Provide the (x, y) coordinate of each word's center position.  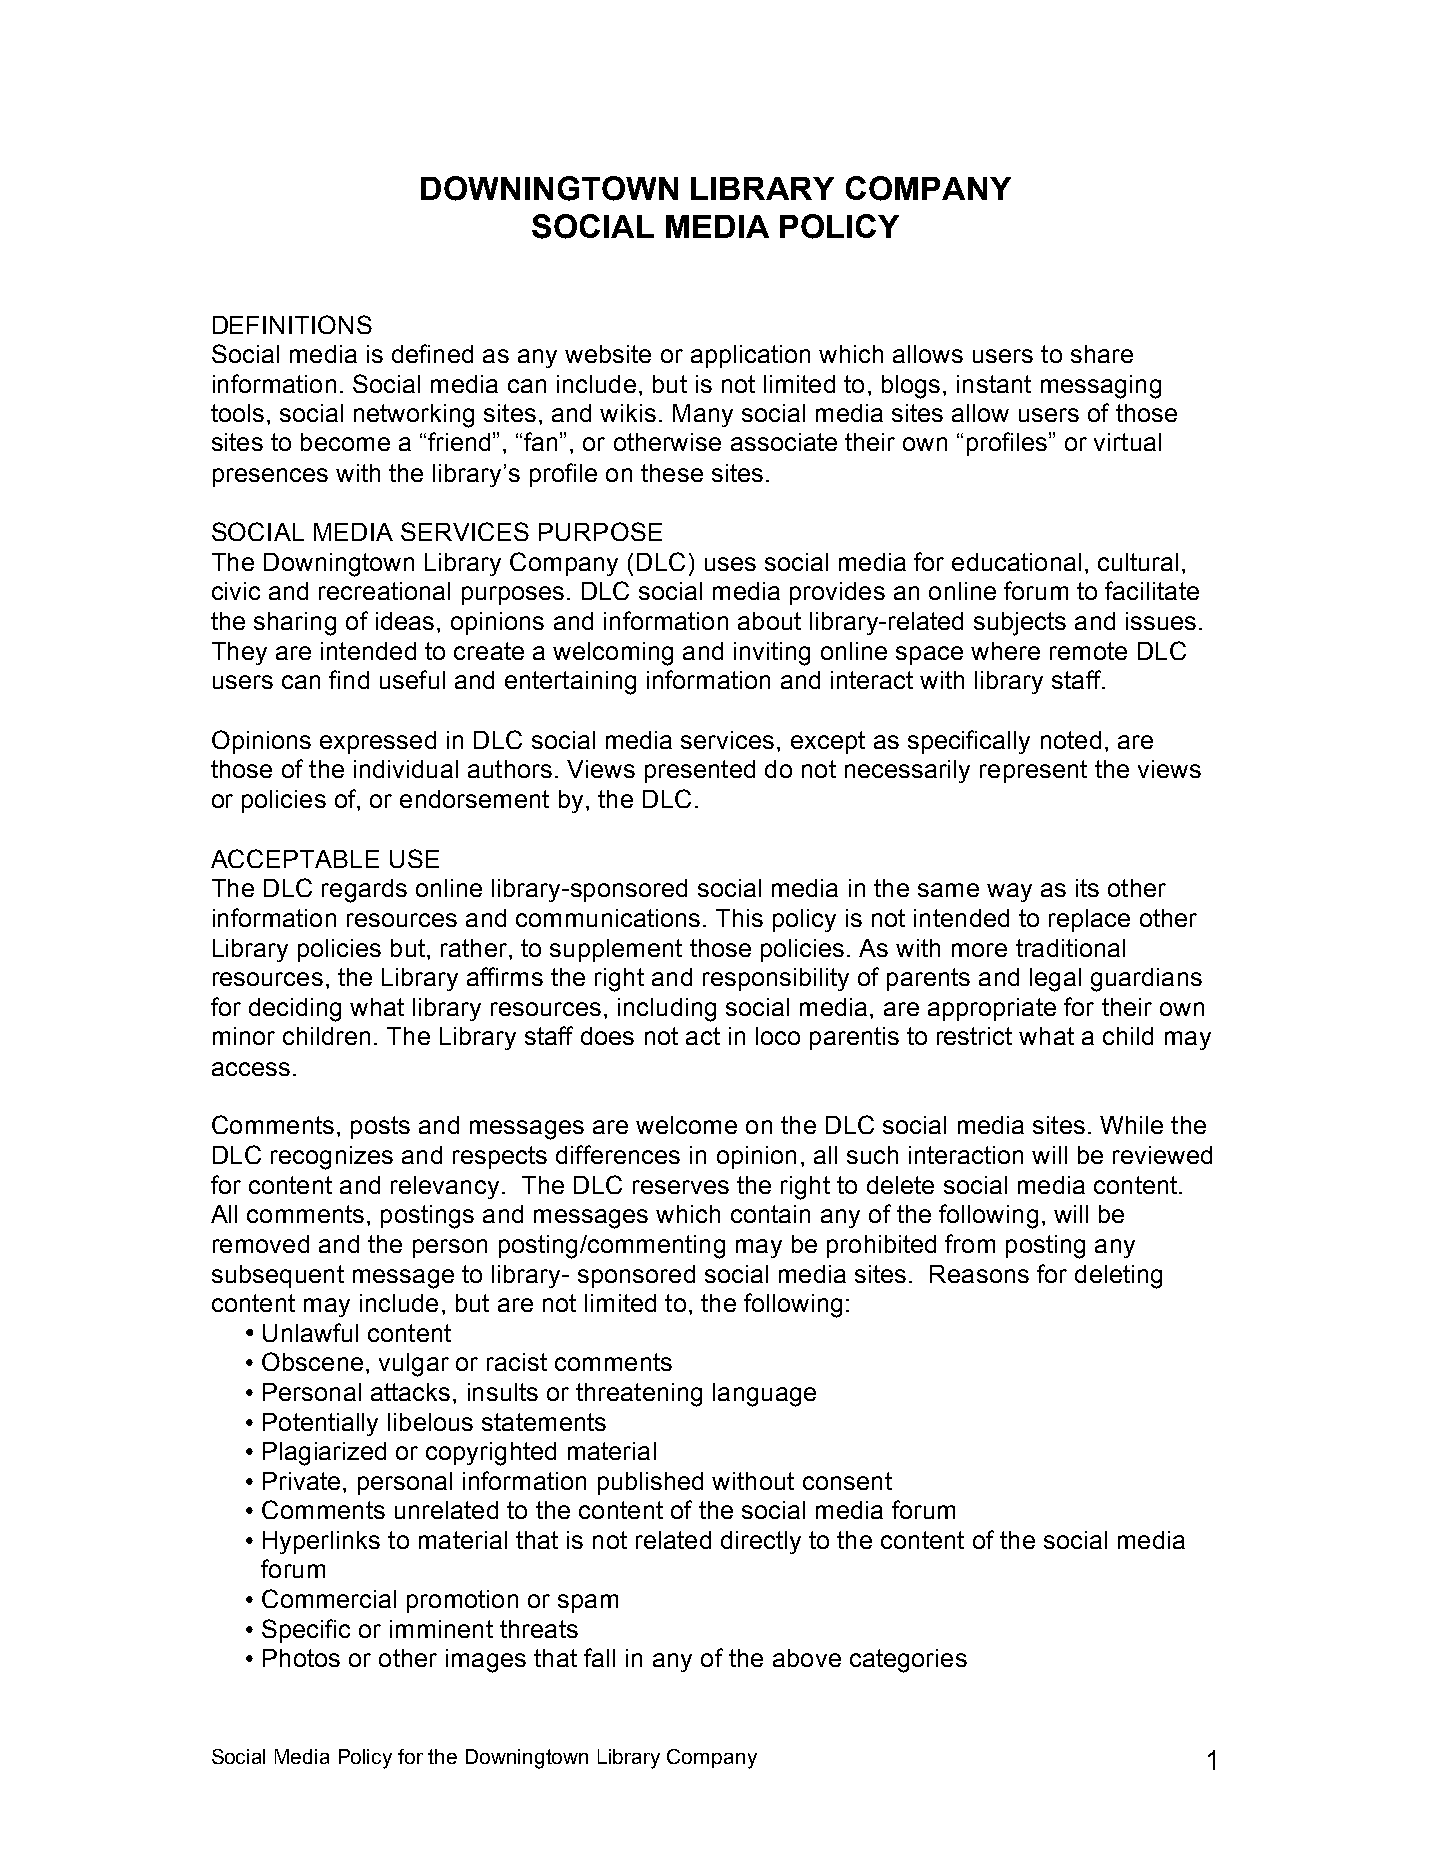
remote (1088, 651)
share (1102, 354)
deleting (1118, 1277)
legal (1055, 980)
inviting (772, 654)
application (750, 356)
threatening (639, 1395)
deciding (295, 1010)
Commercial (329, 1598)
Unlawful (310, 1332)
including (667, 1010)
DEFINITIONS (292, 324)
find (349, 679)
